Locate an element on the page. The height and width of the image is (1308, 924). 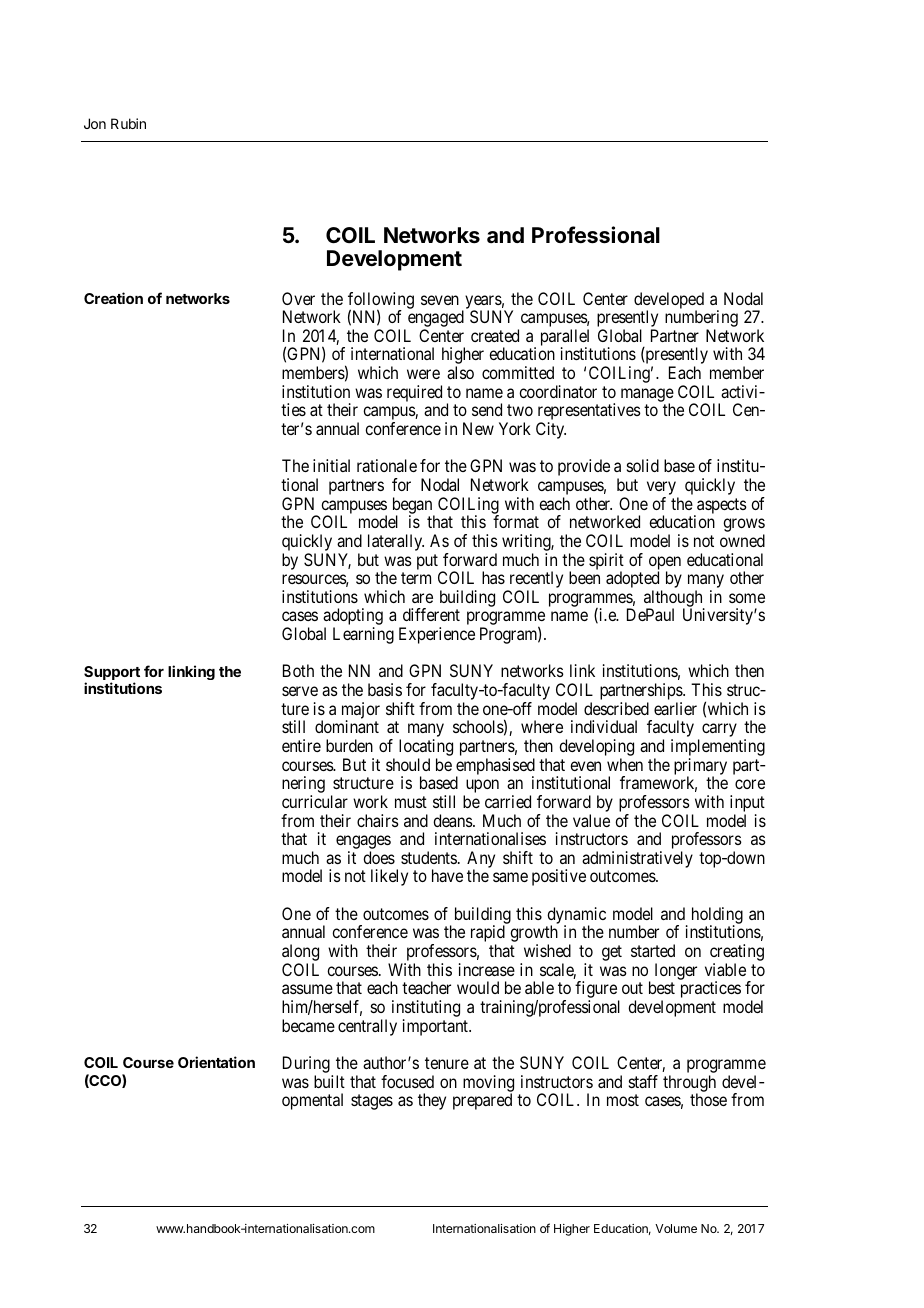
following is located at coordinates (381, 301).
